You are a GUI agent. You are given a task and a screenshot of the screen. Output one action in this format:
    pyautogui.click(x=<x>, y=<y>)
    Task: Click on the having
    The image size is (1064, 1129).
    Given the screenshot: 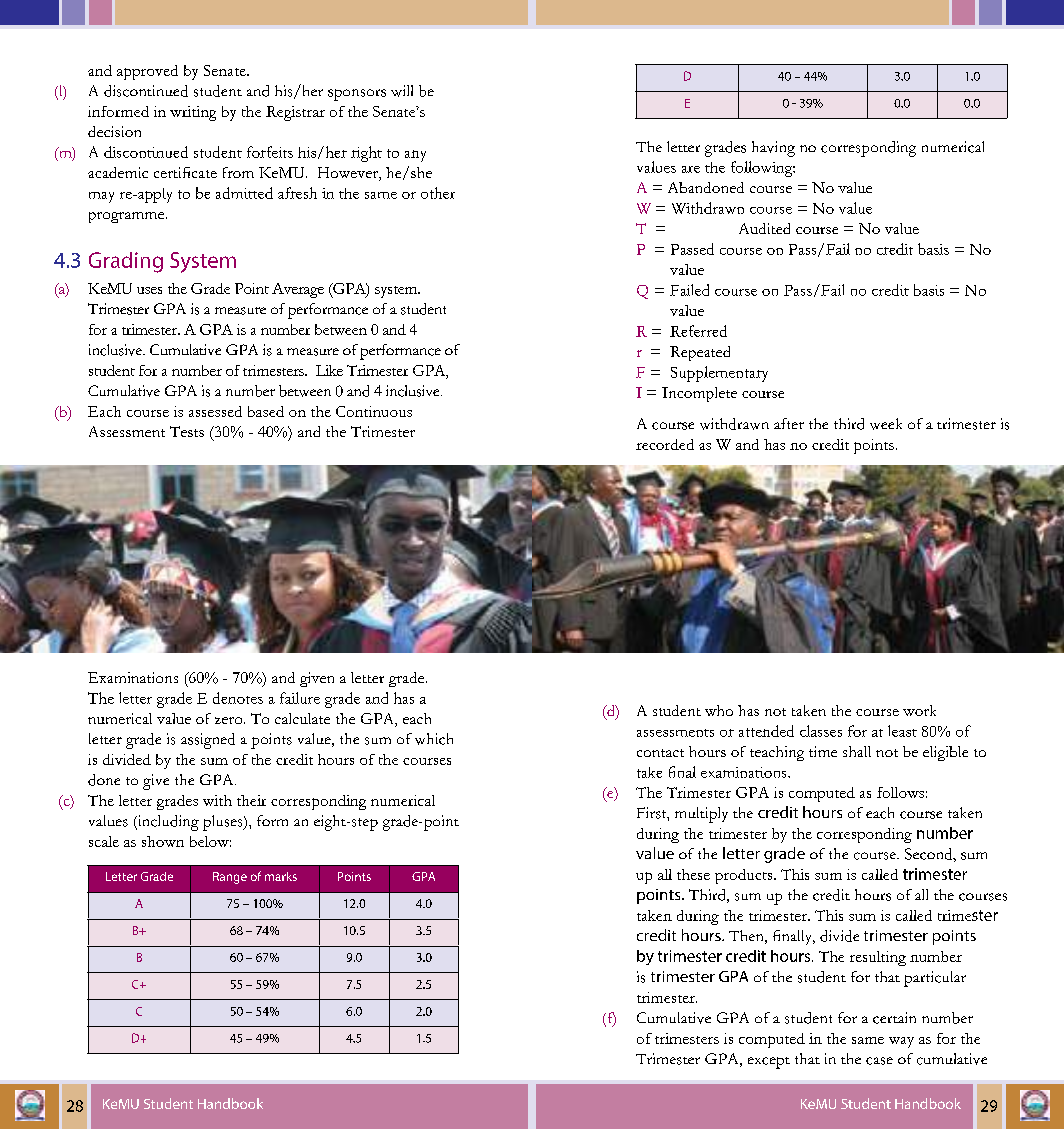 What is the action you would take?
    pyautogui.click(x=773, y=149)
